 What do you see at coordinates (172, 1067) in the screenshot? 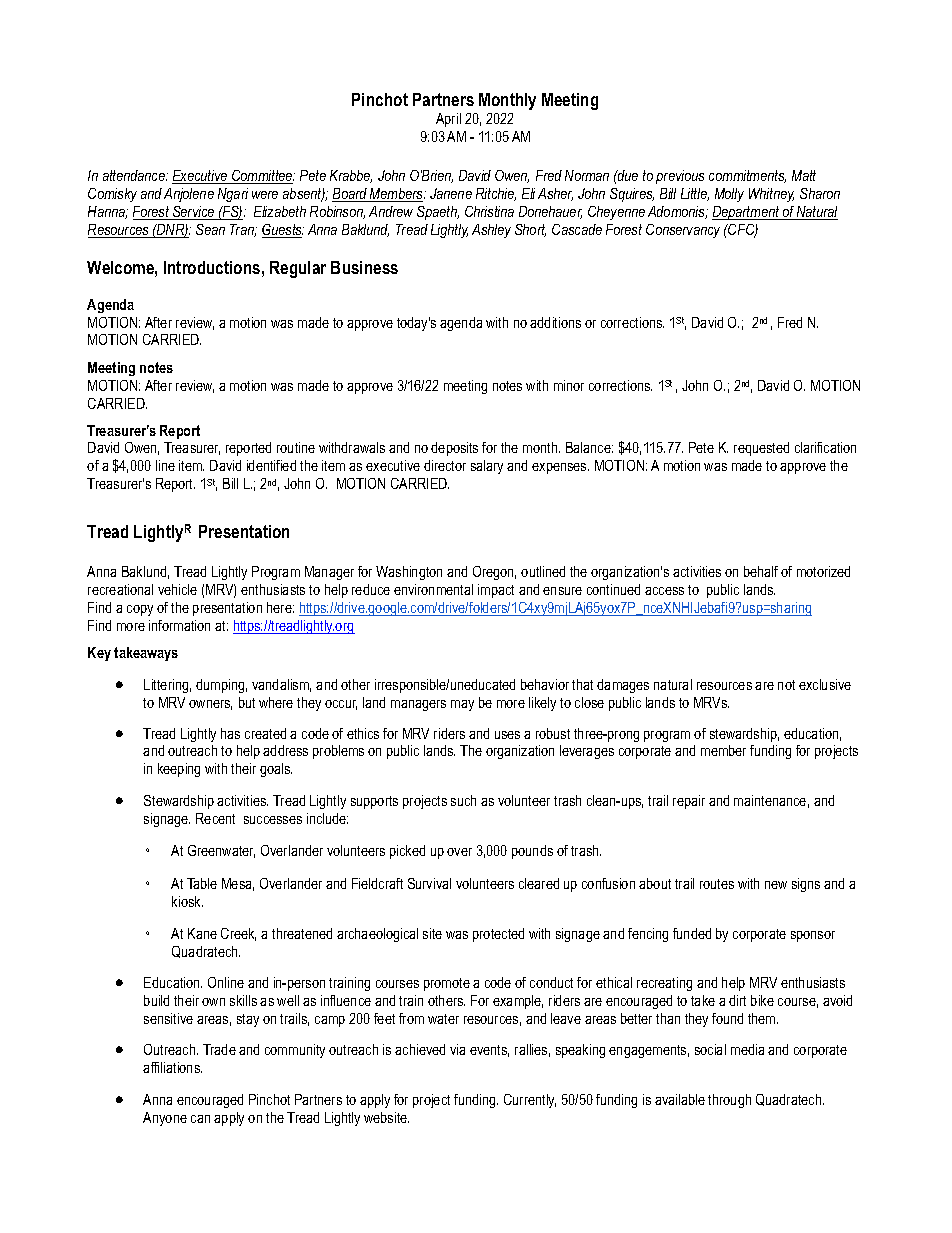
I see `affiliations` at bounding box center [172, 1067].
